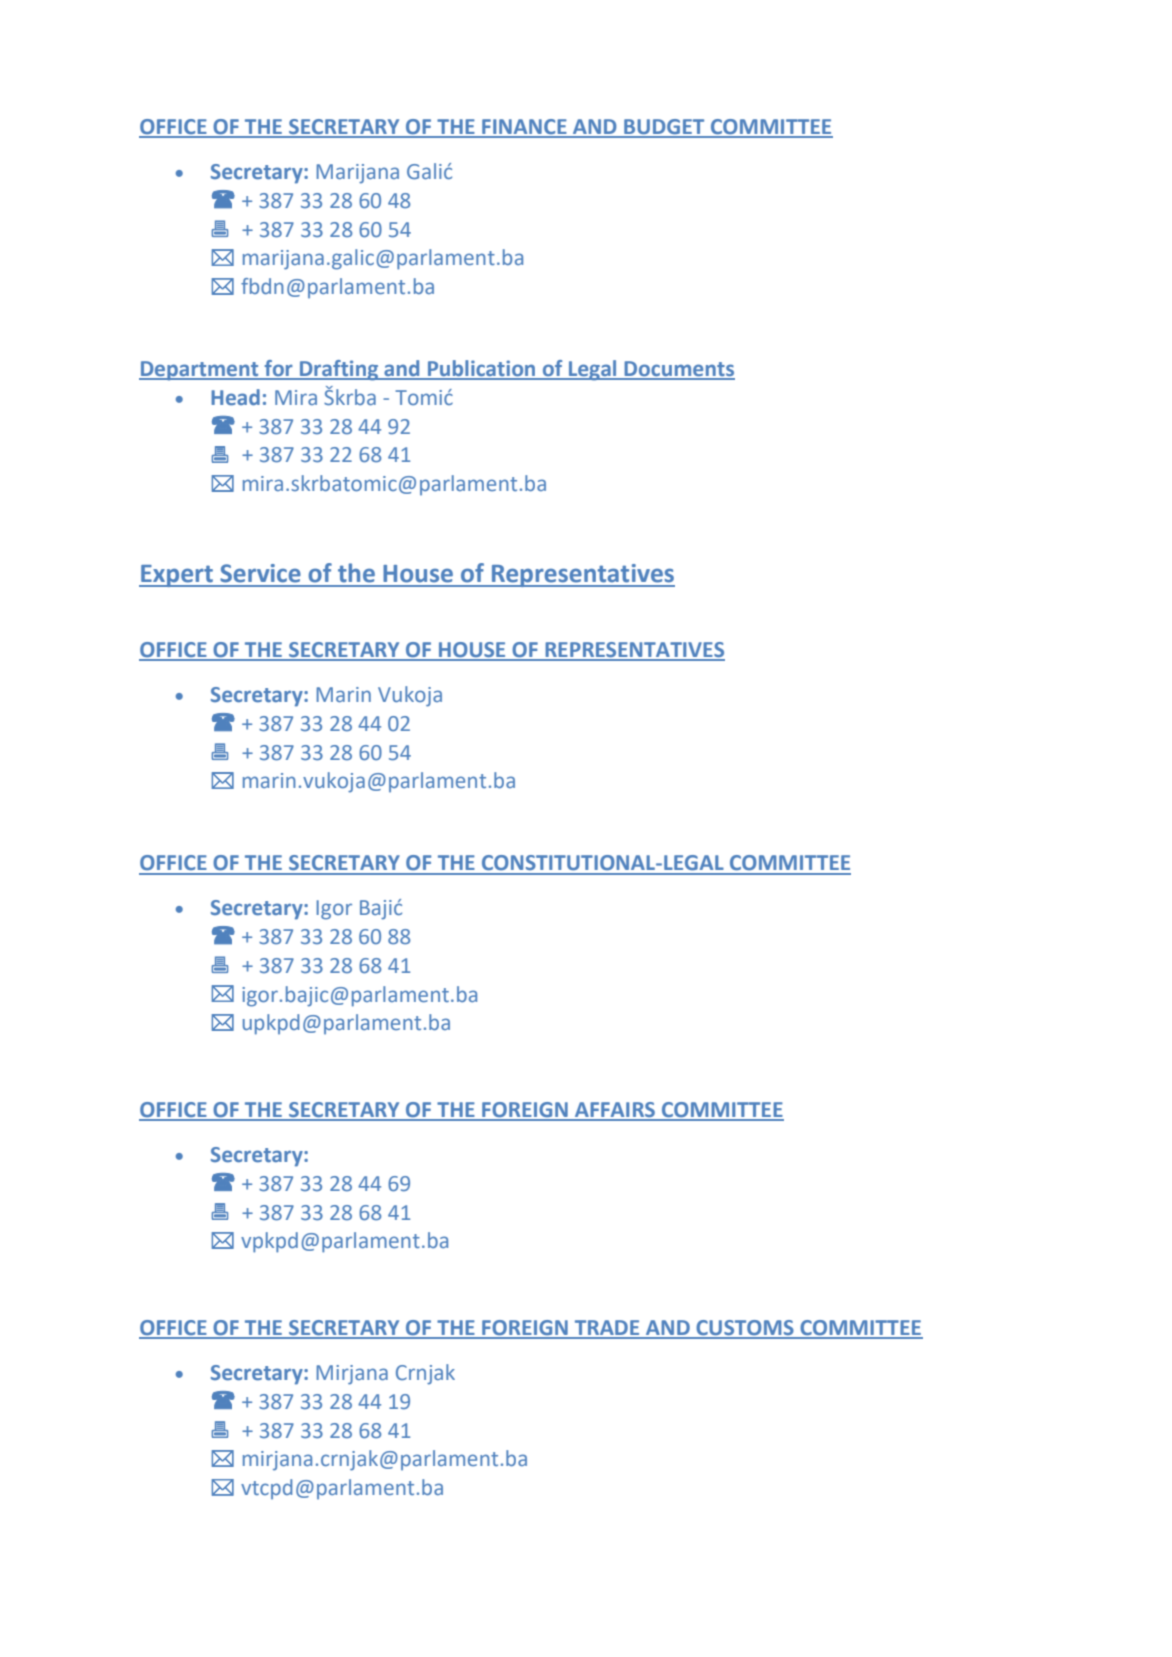  Describe the element at coordinates (339, 370) in the page. I see `Drafting` at that location.
